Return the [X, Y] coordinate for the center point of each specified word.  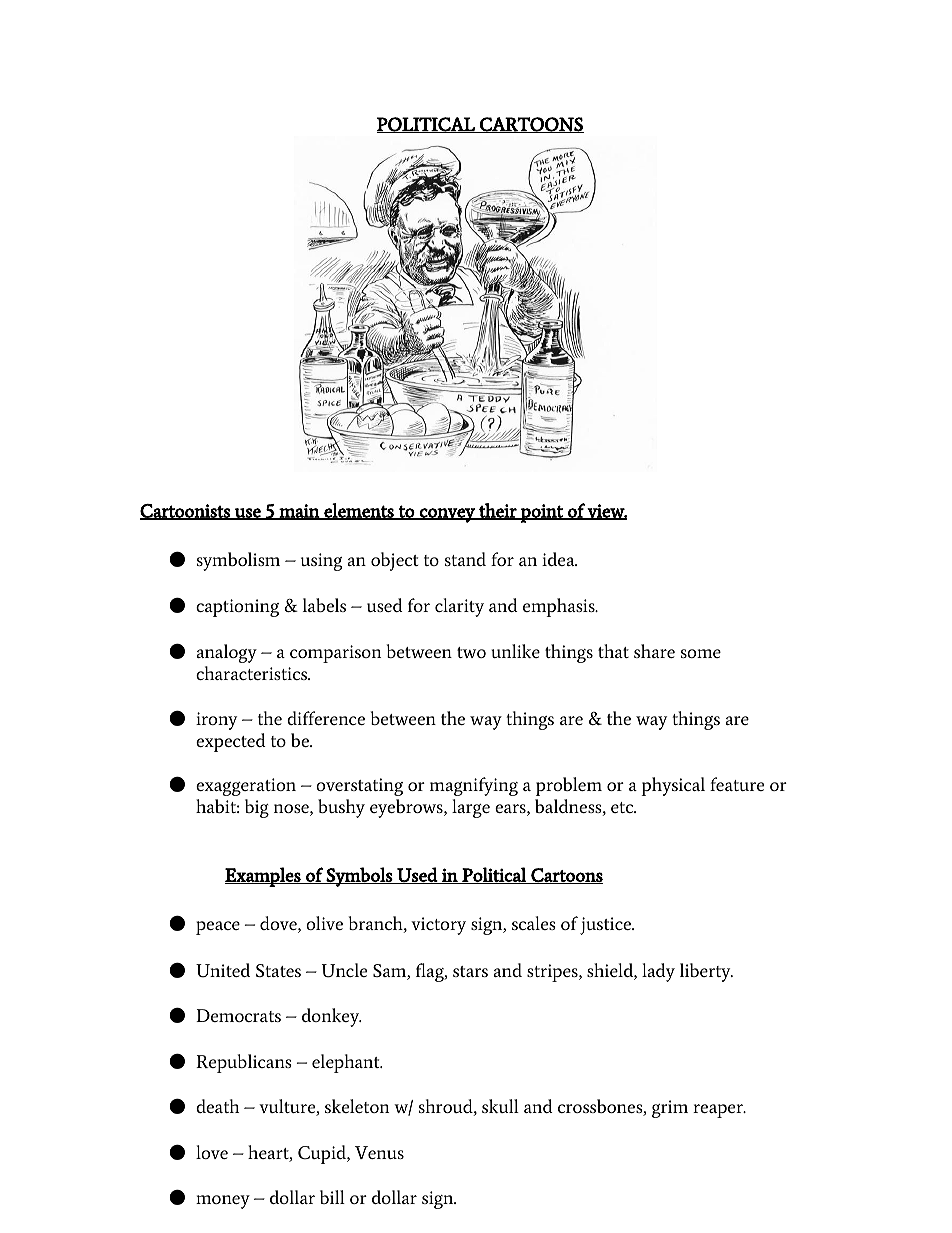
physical [673, 786]
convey [447, 515]
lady [658, 972]
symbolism [238, 561]
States [278, 970]
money [223, 1202]
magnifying [474, 786]
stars [470, 971]
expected [231, 742]
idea [559, 559]
